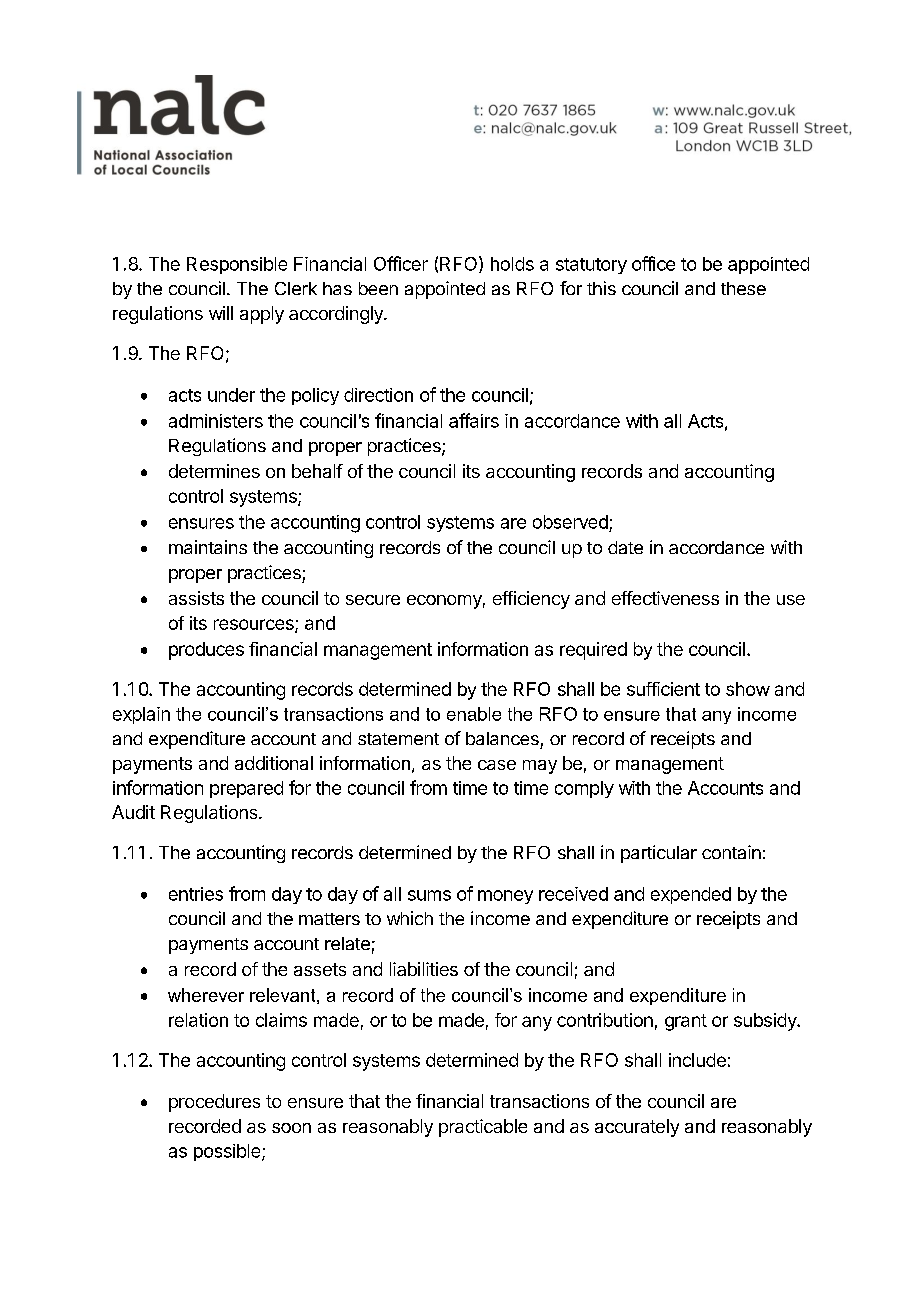  What do you see at coordinates (637, 1128) in the document?
I see `accurately` at bounding box center [637, 1128].
